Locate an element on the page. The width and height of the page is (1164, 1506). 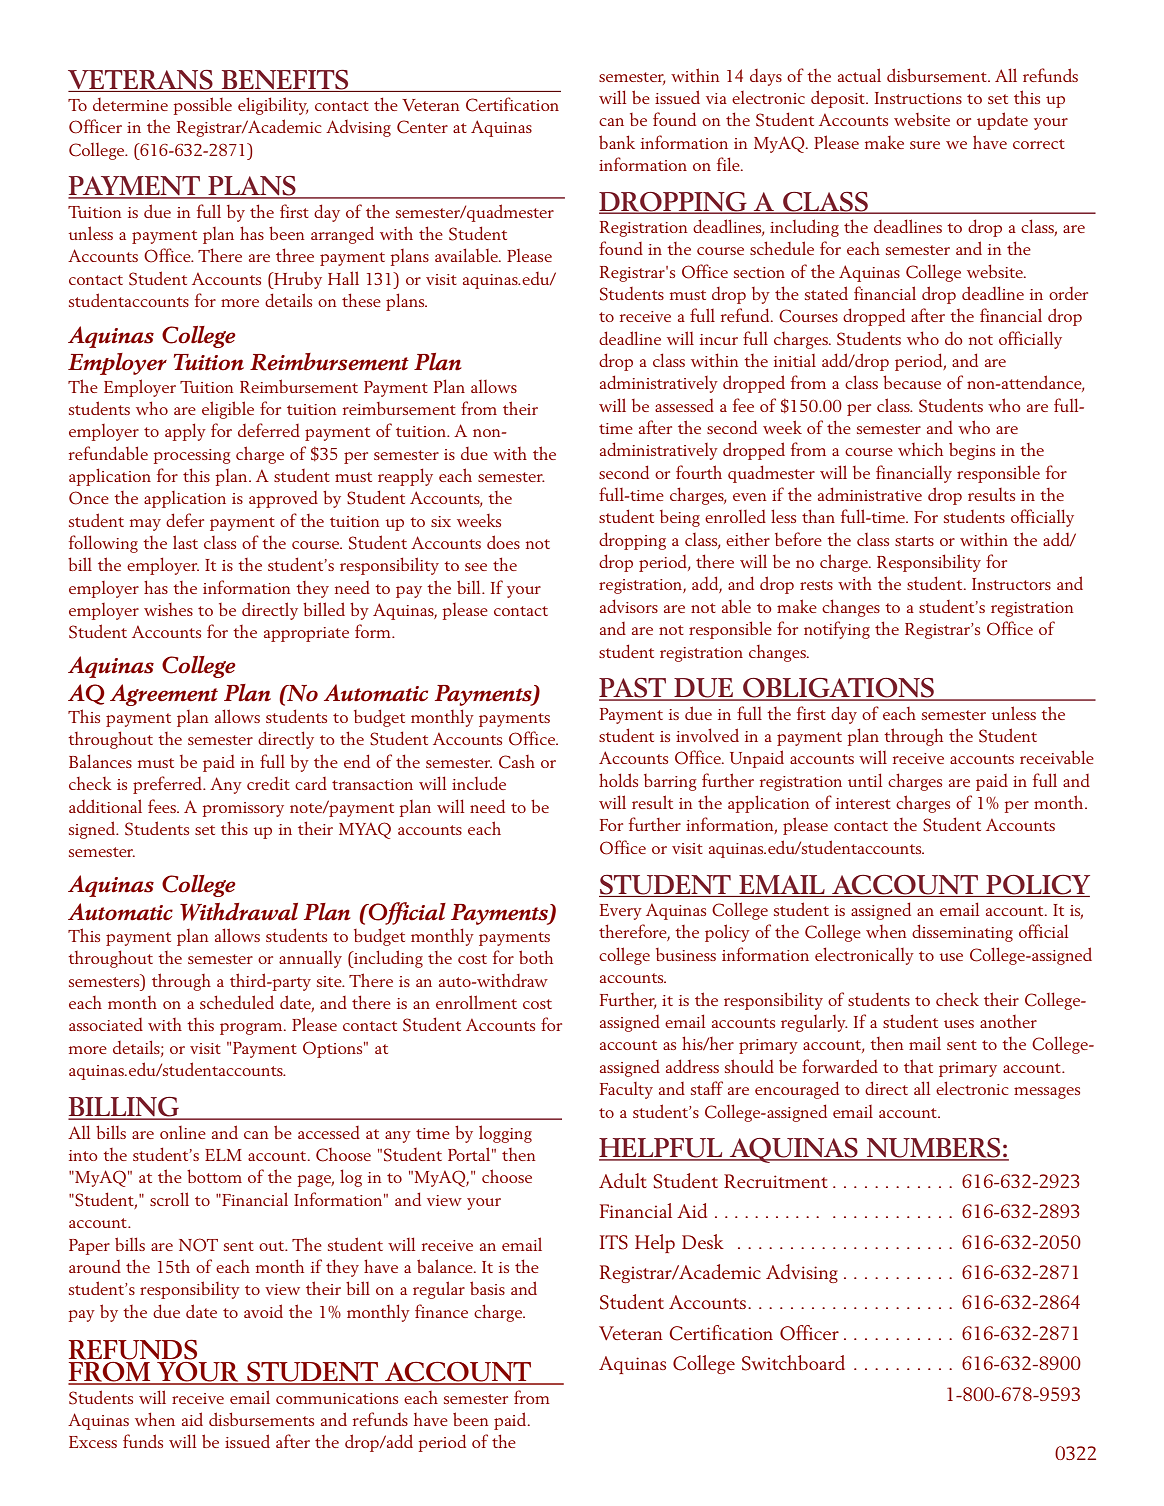
Instructors is located at coordinates (1011, 584).
